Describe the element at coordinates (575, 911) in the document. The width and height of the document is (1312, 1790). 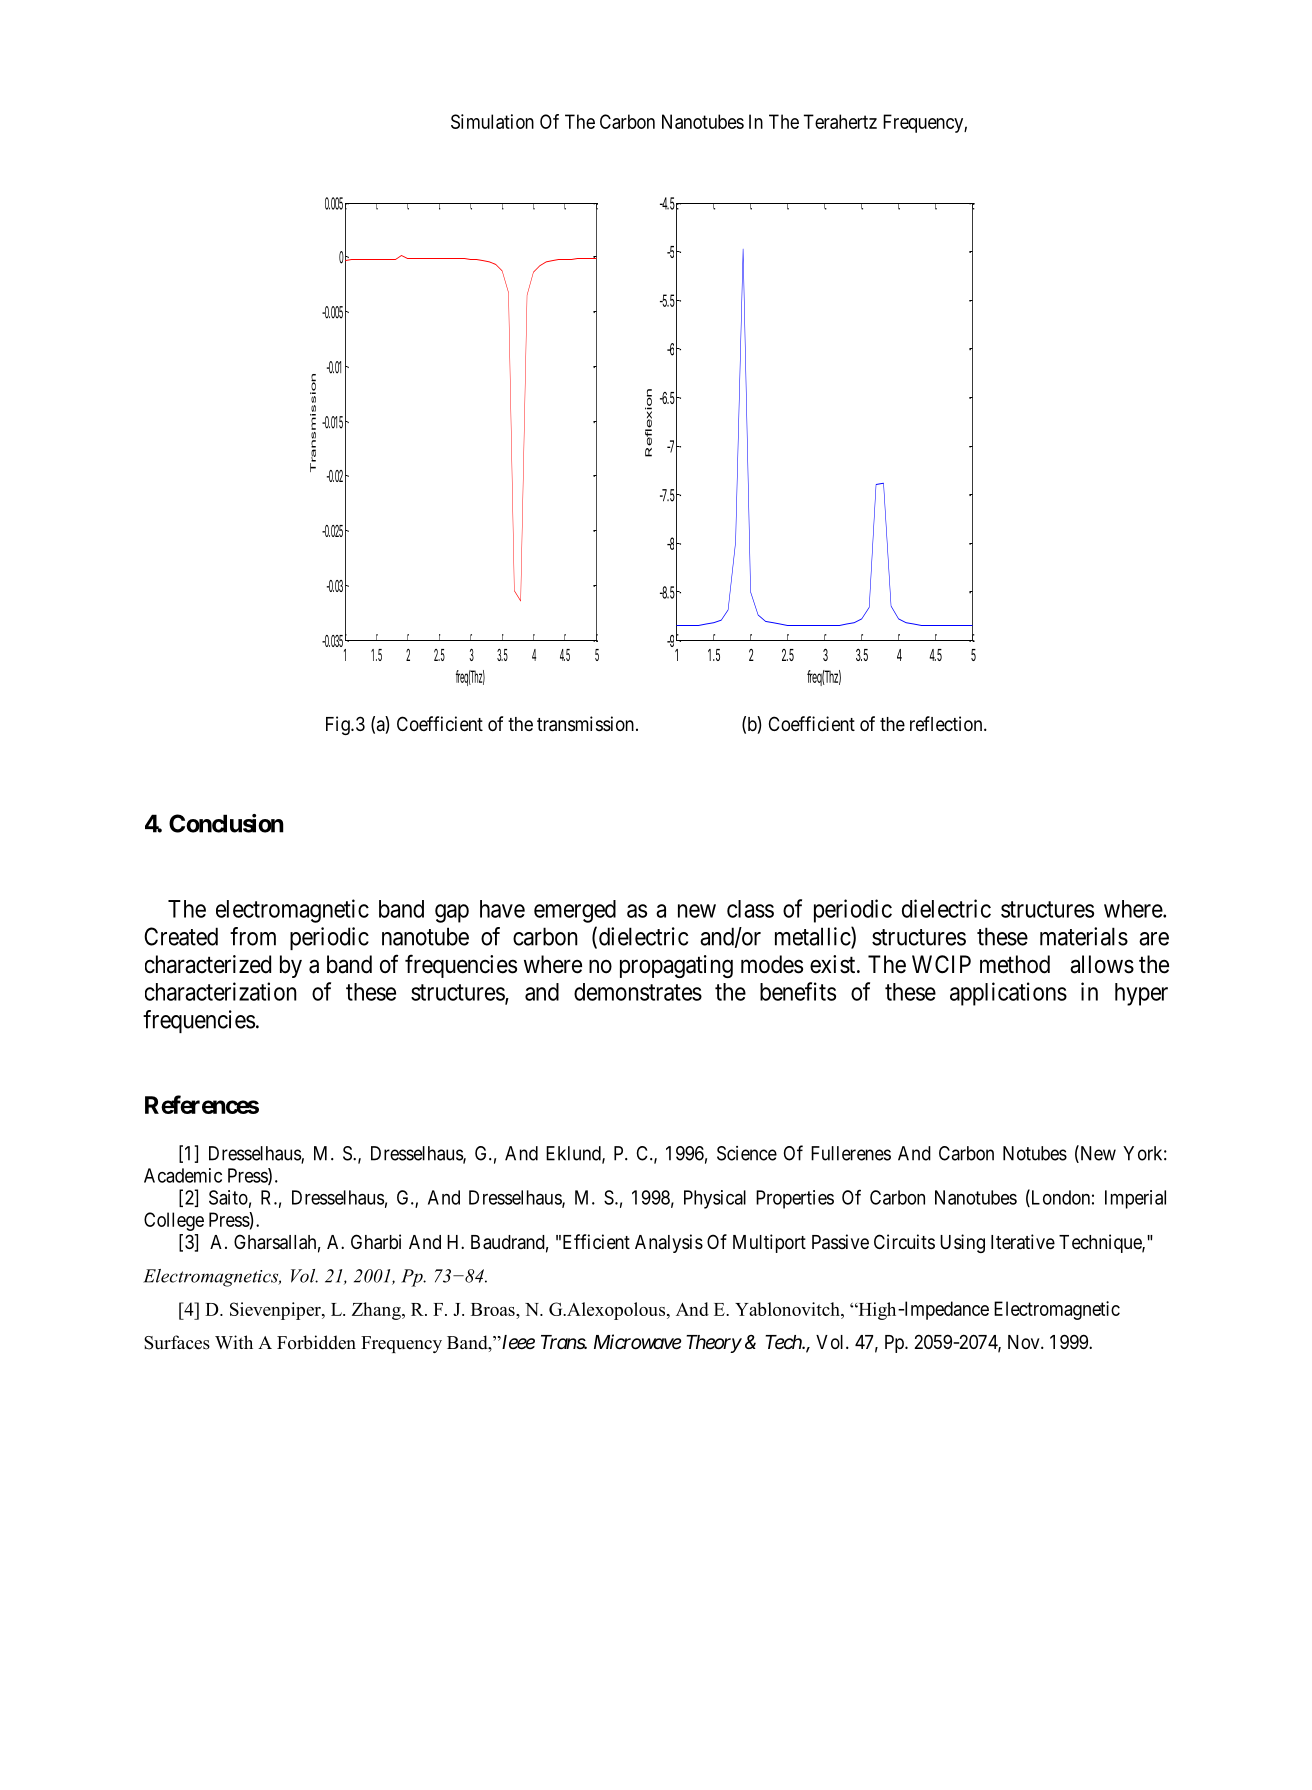
I see `emerged` at that location.
